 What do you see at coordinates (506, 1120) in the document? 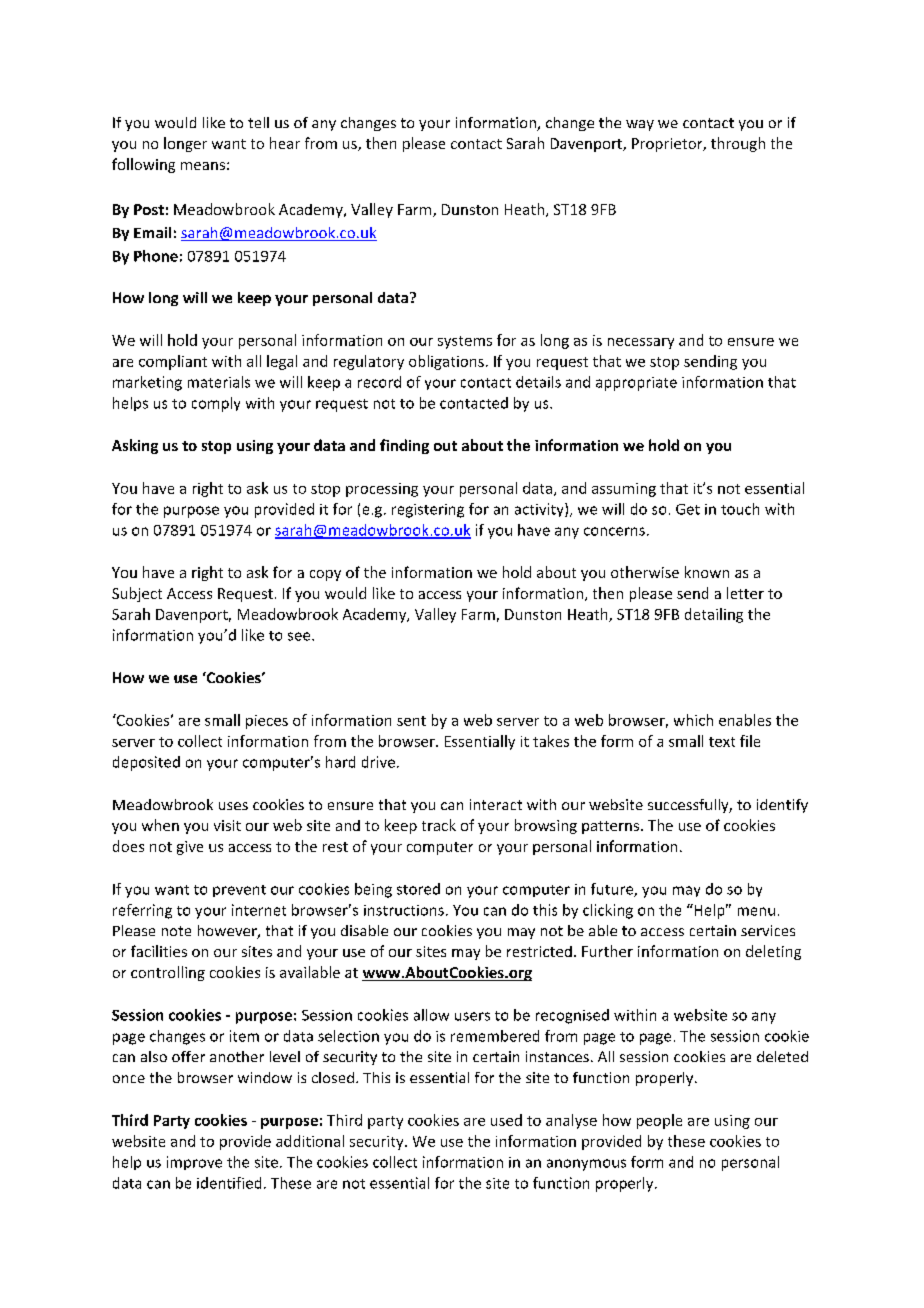
I see `used` at bounding box center [506, 1120].
